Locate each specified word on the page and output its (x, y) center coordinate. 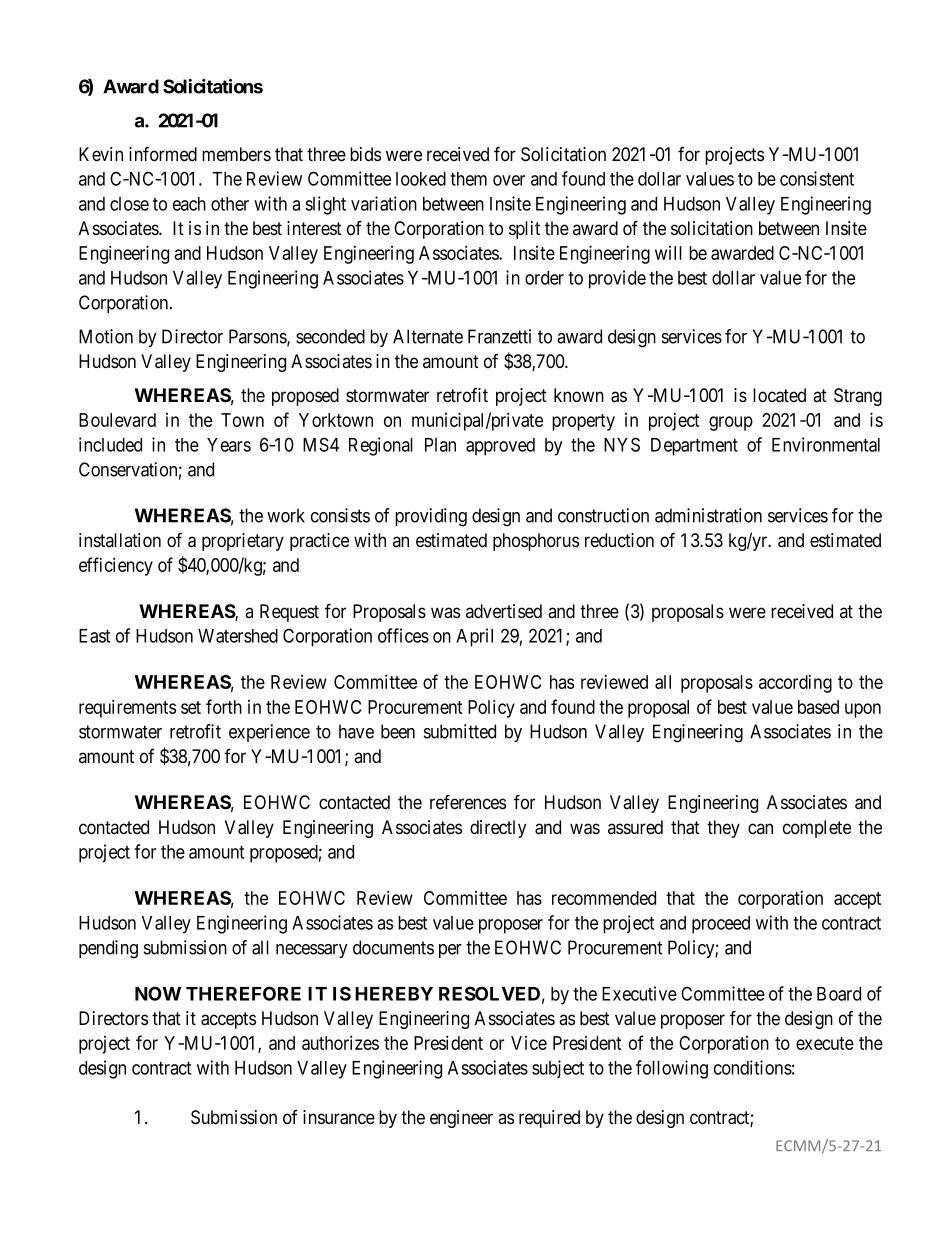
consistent (817, 178)
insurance (339, 1117)
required (549, 1119)
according (795, 684)
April (474, 637)
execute (825, 1043)
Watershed (238, 636)
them (468, 179)
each (189, 204)
